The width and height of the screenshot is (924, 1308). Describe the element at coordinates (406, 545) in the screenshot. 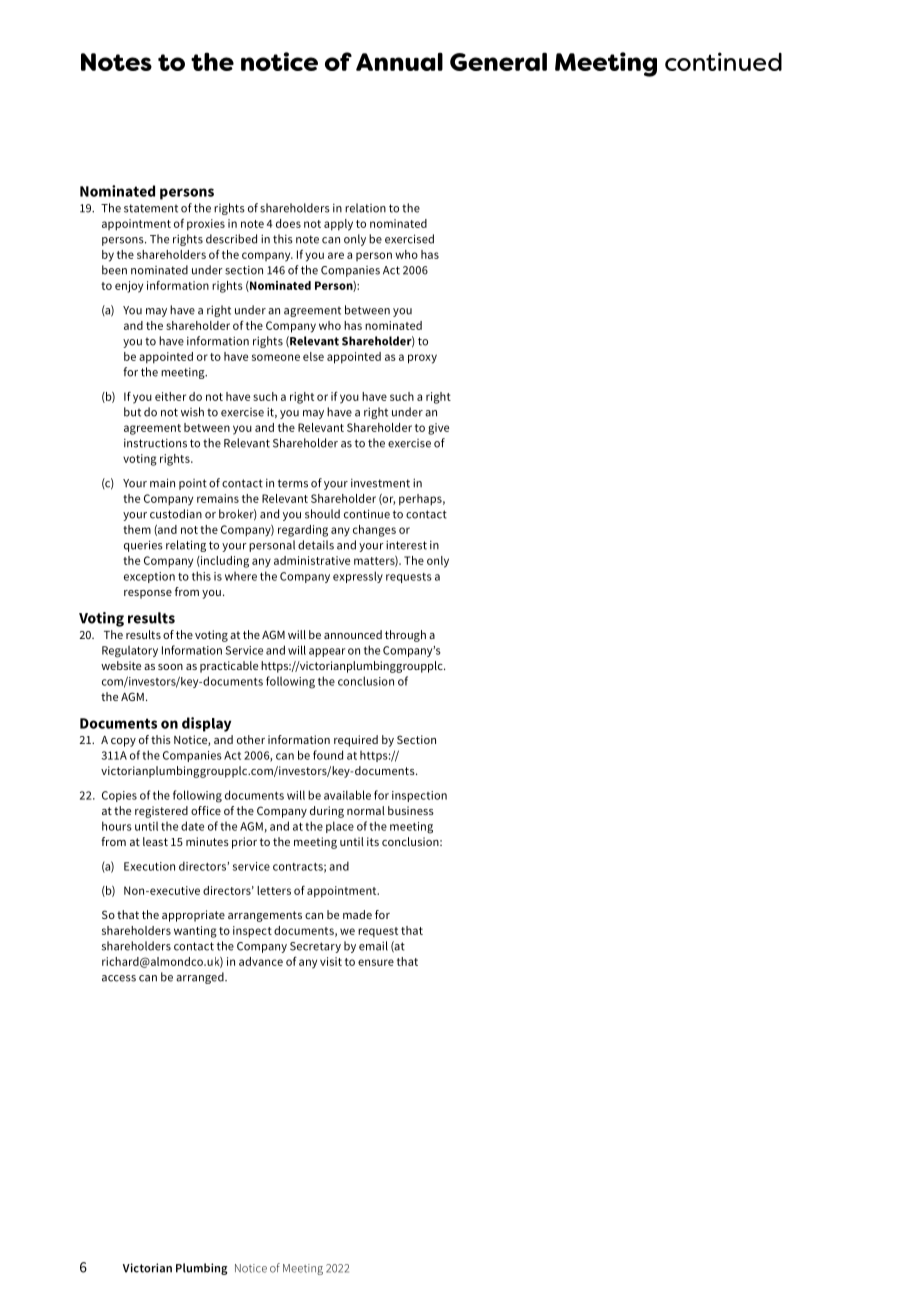

I see `interest` at that location.
